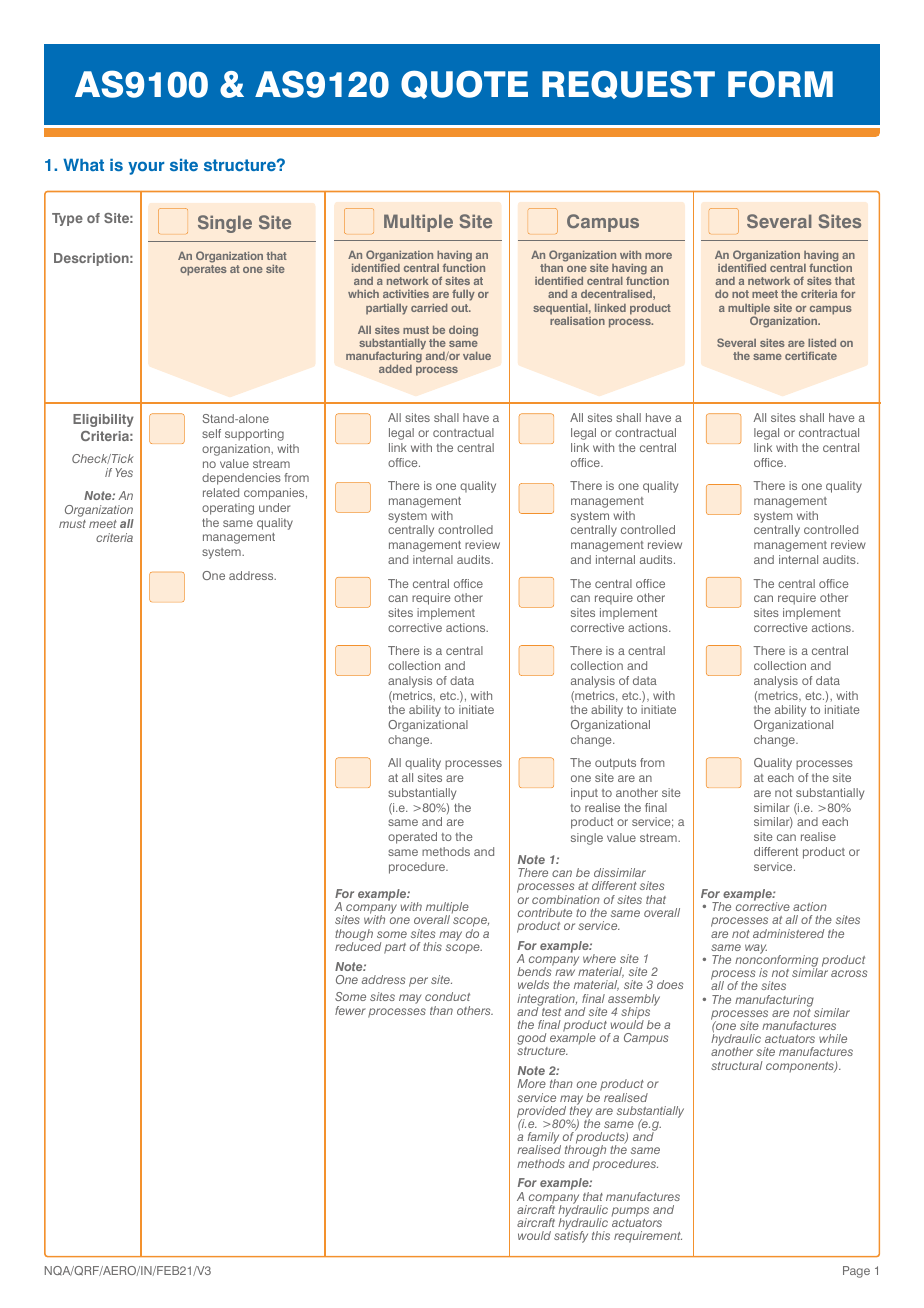 Image resolution: width=924 pixels, height=1308 pixels. Describe the element at coordinates (584, 794) in the document. I see `input` at that location.
